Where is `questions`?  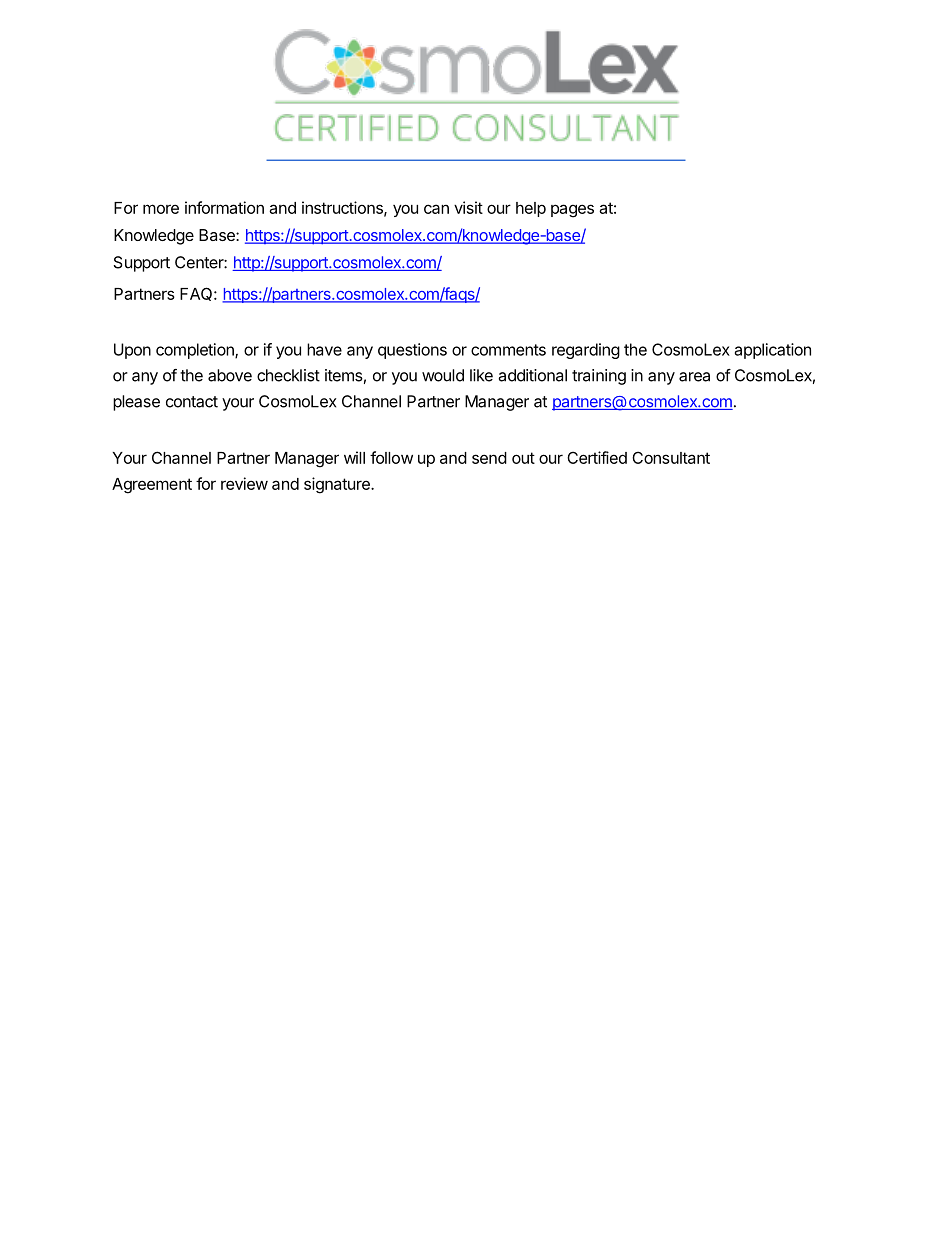 questions is located at coordinates (412, 351).
